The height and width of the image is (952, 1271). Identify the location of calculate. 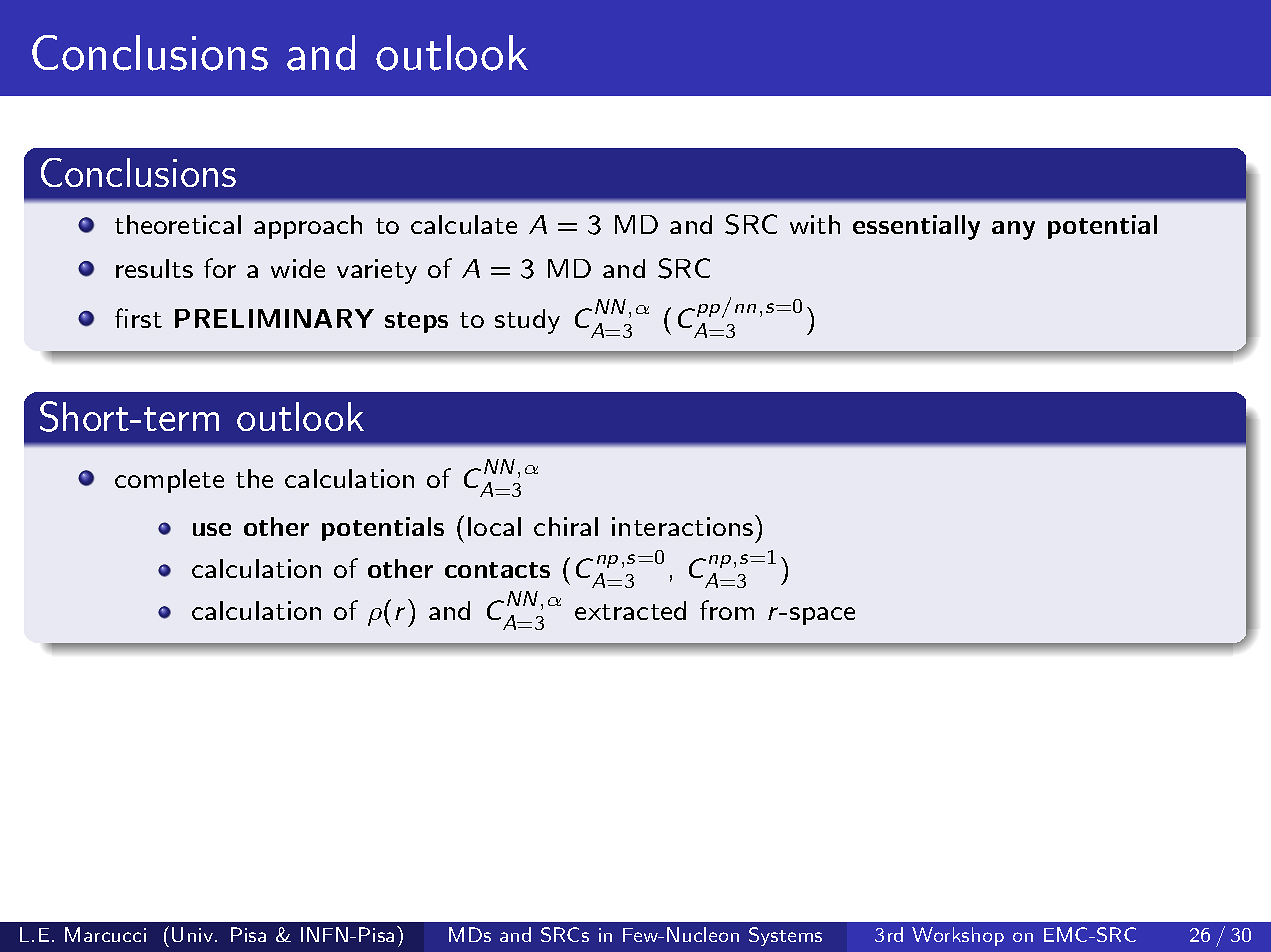
(464, 224).
